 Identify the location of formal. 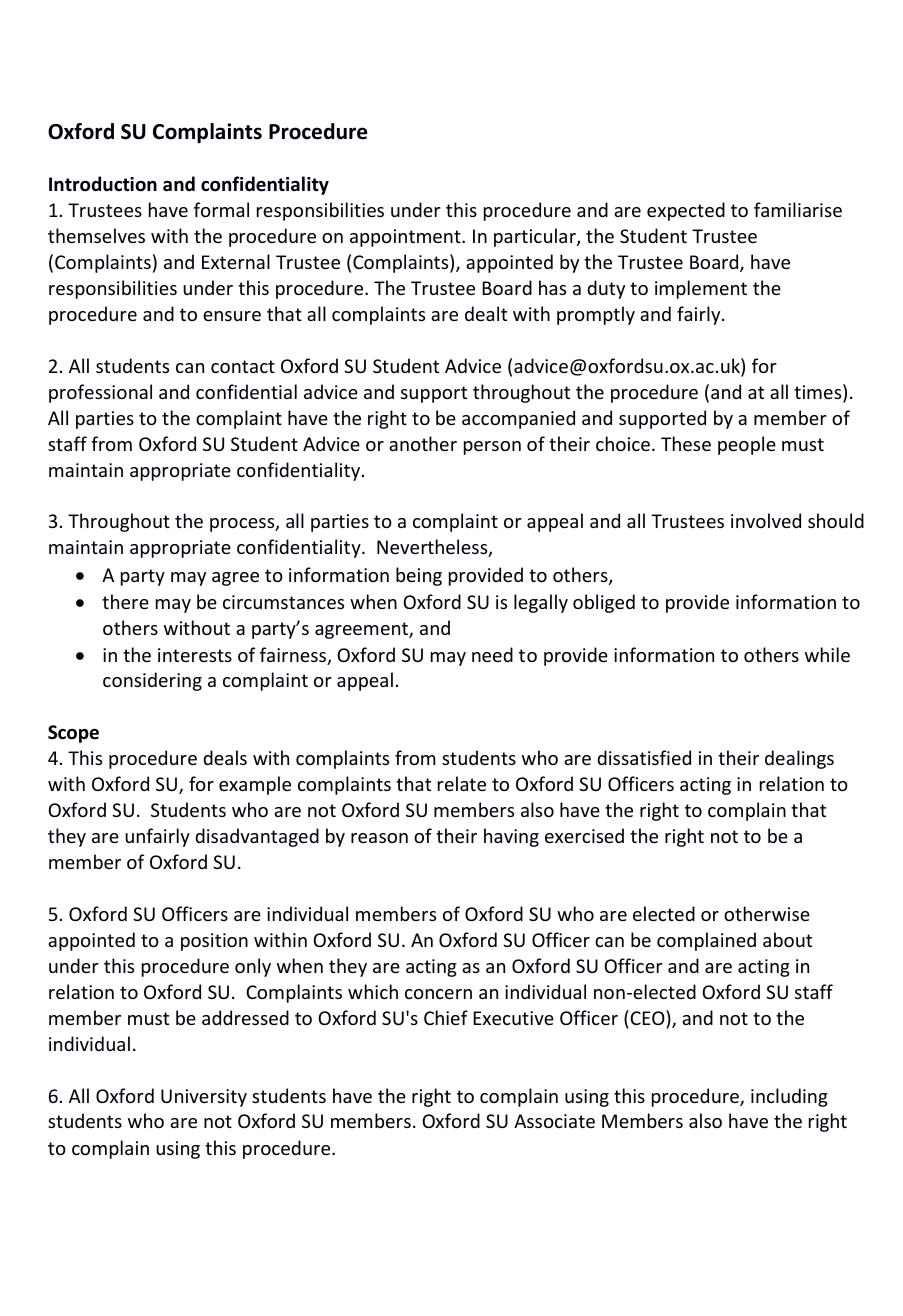
(221, 209).
